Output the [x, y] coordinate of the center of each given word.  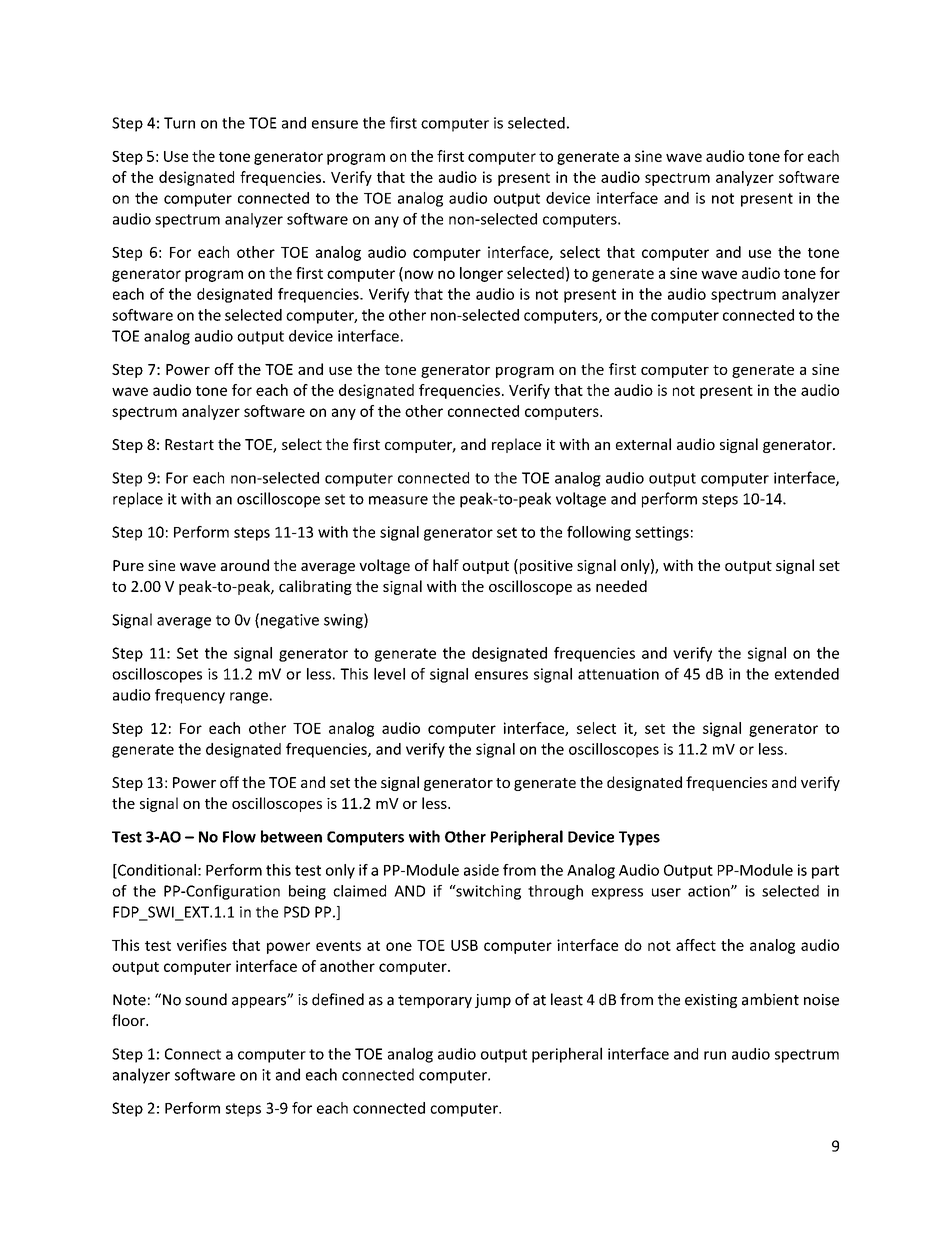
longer [481, 274]
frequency [190, 696]
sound [206, 999]
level [389, 674]
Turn [179, 123]
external [643, 444]
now [418, 275]
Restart [189, 444]
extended [807, 674]
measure [398, 500]
